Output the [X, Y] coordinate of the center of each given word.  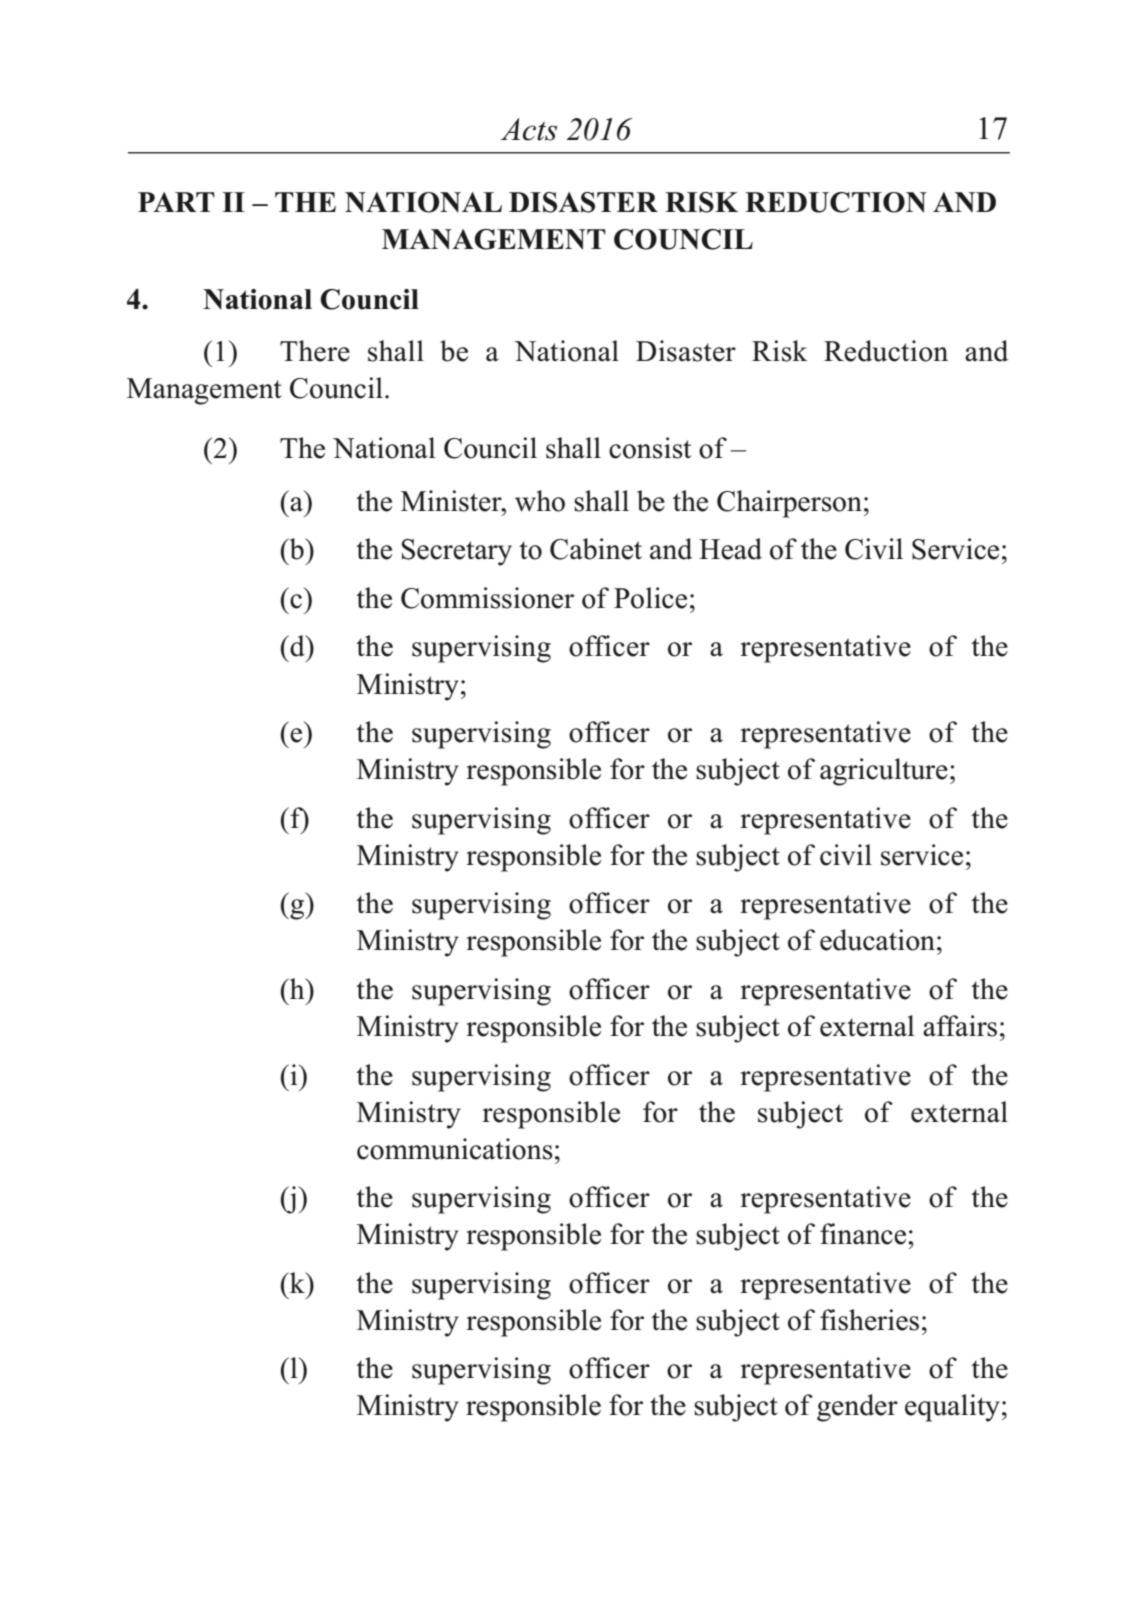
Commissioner [487, 598]
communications [455, 1149]
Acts [529, 129]
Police [650, 598]
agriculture [884, 772]
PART [176, 202]
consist [650, 448]
